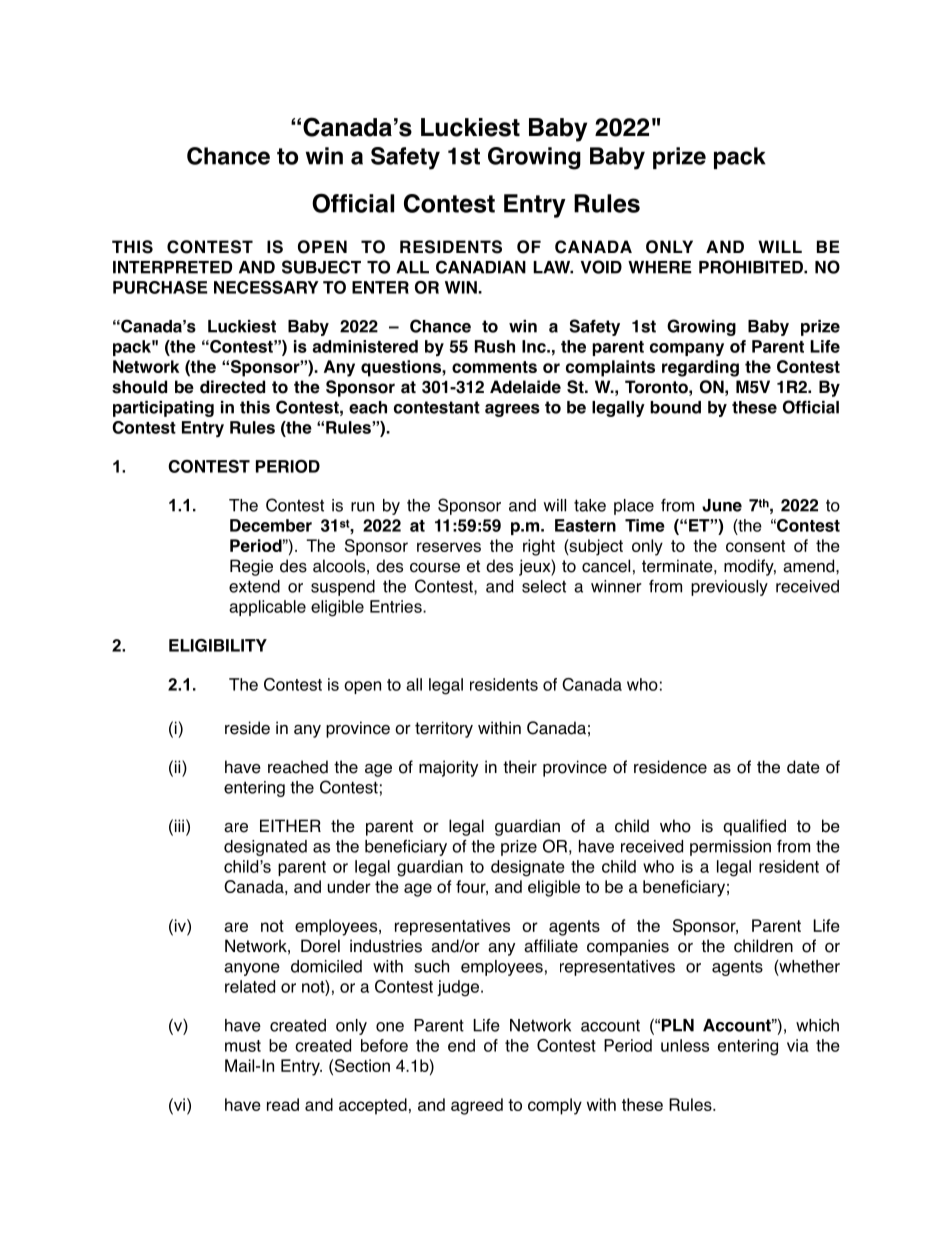 This screenshot has height=1233, width=952. What do you see at coordinates (481, 267) in the screenshot?
I see `CANADIAN` at bounding box center [481, 267].
